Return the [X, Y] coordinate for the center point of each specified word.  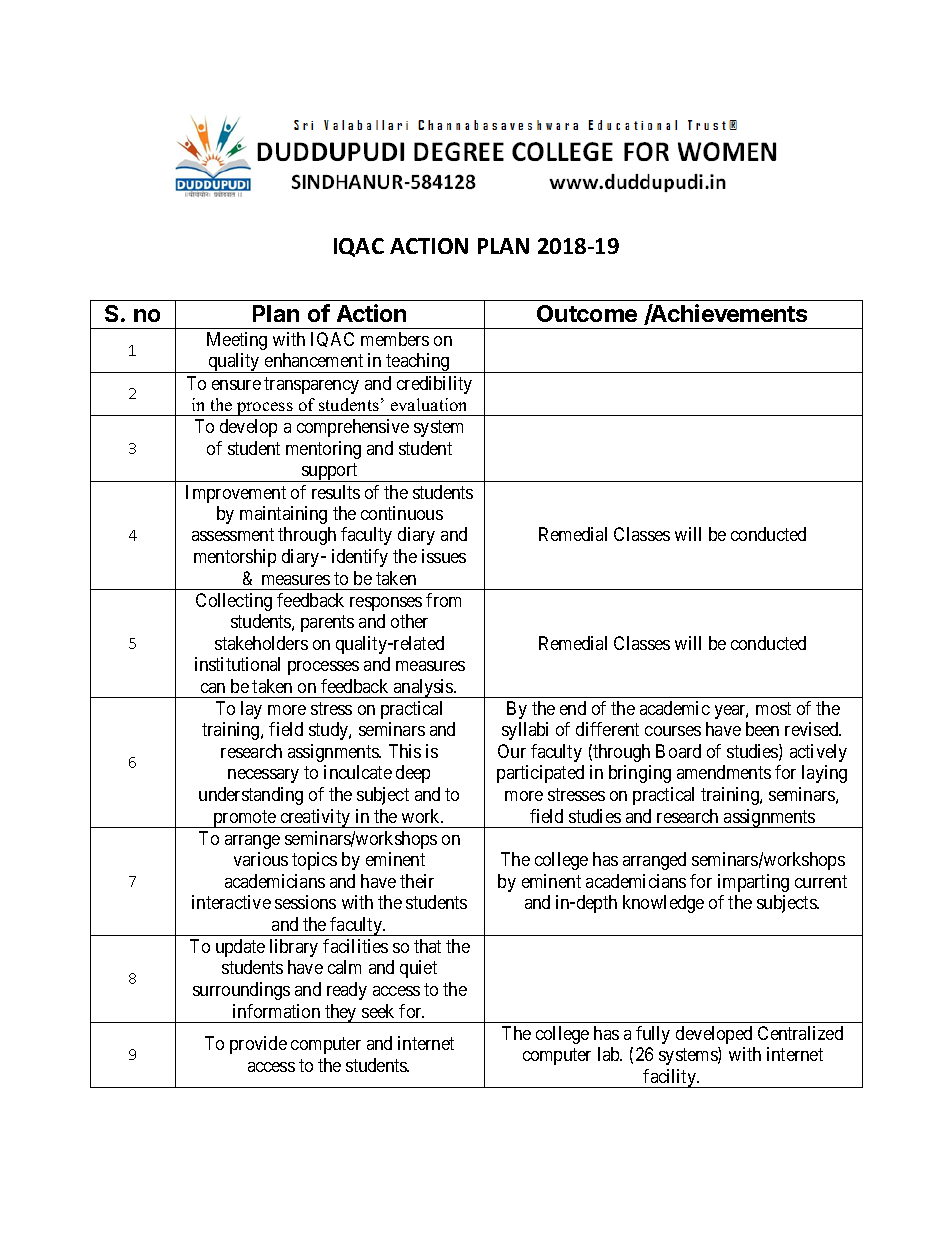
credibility [434, 385]
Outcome [587, 313]
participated [540, 774]
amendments [724, 772]
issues [444, 556]
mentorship [235, 558]
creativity [315, 818]
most [773, 708]
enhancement [314, 360]
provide [258, 1045]
